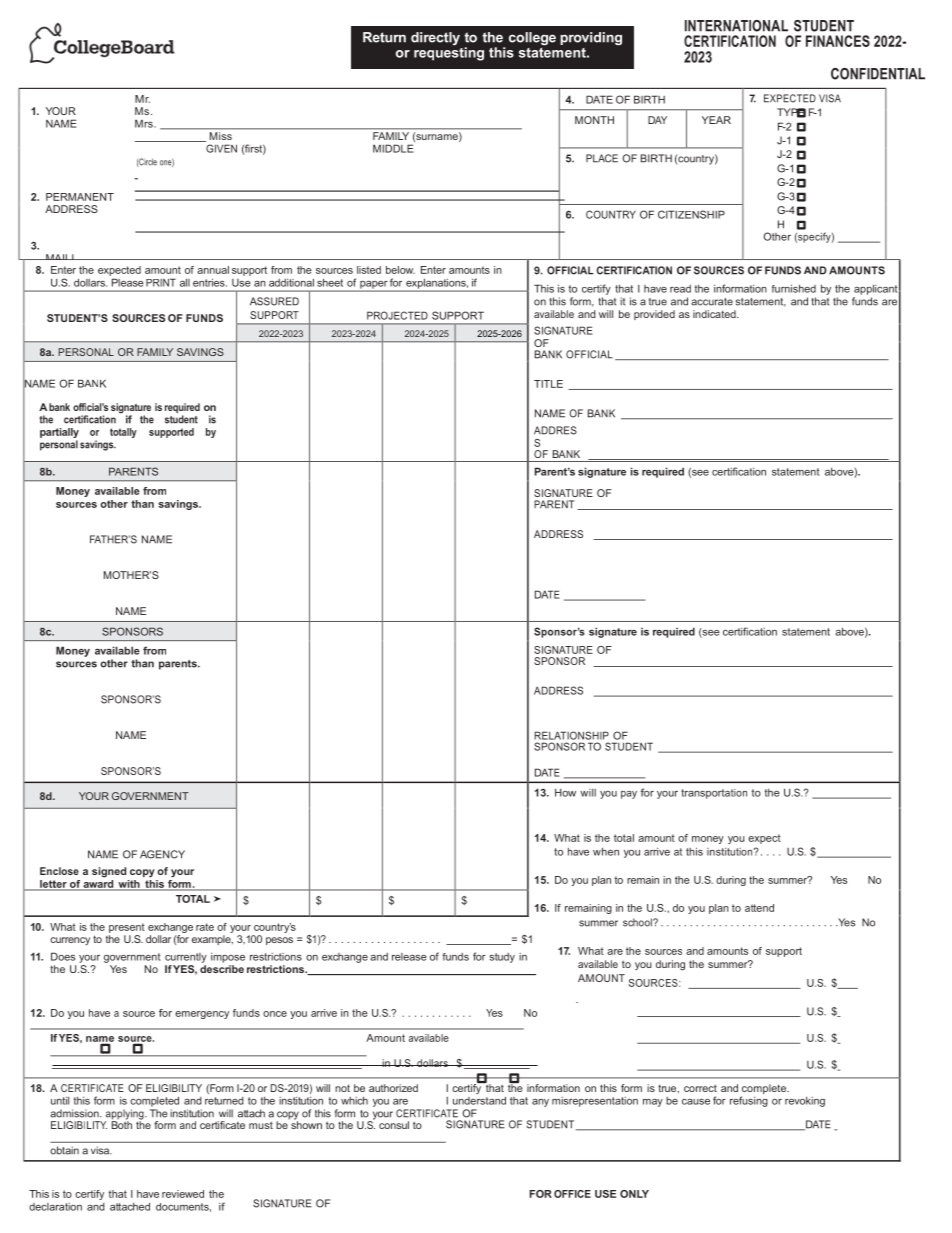 Image resolution: width=952 pixels, height=1233 pixels. I want to click on below, so click(400, 270).
